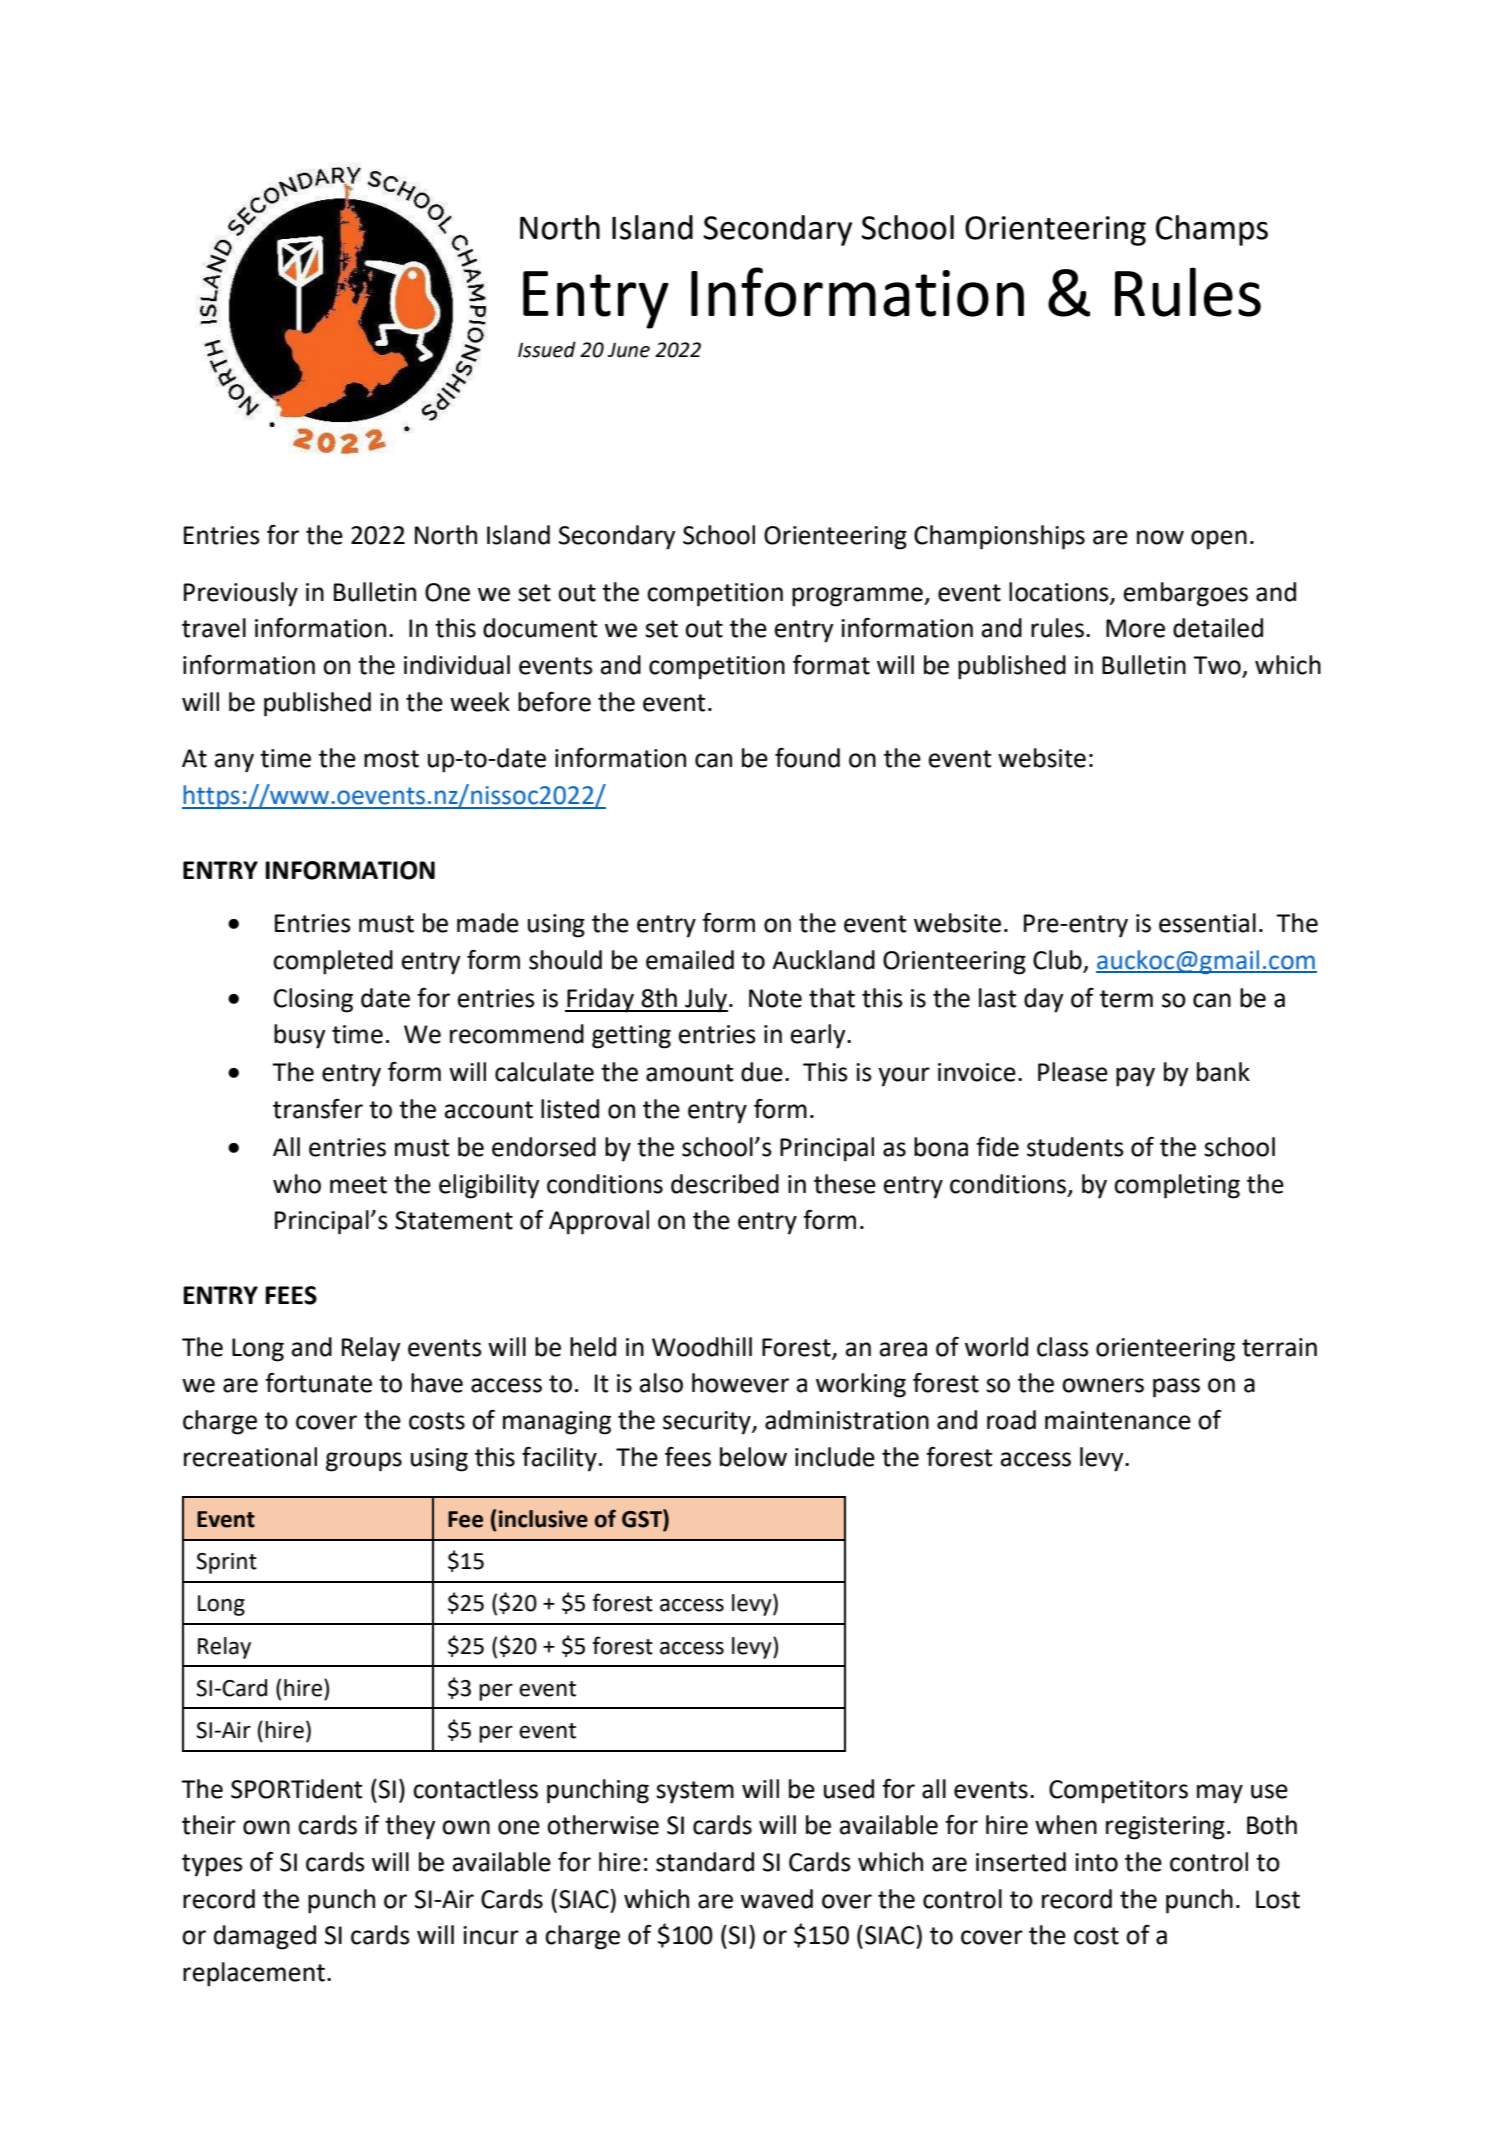  I want to click on Champs, so click(1212, 230).
